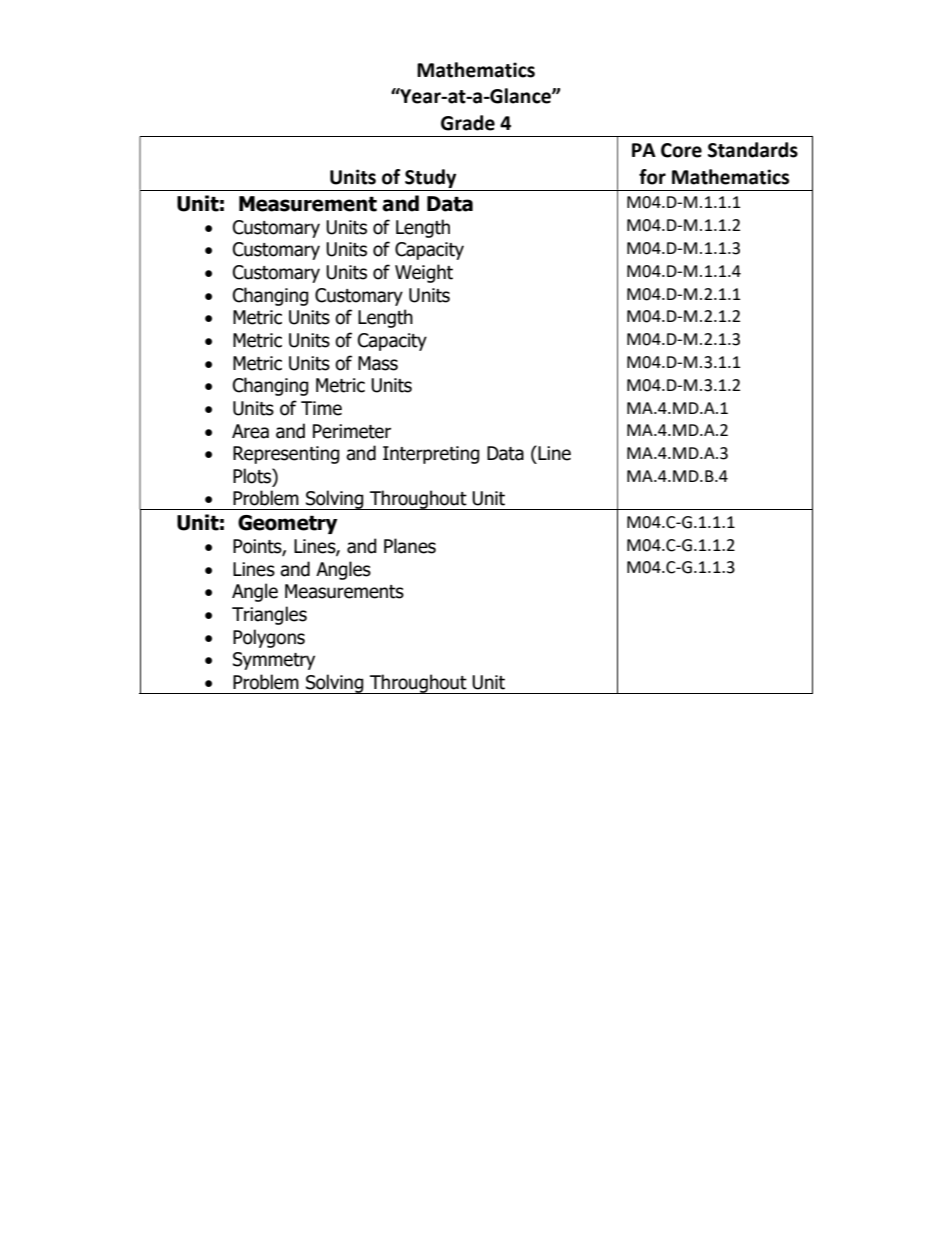 The width and height of the screenshot is (952, 1233). Describe the element at coordinates (681, 150) in the screenshot. I see `Core` at that location.
